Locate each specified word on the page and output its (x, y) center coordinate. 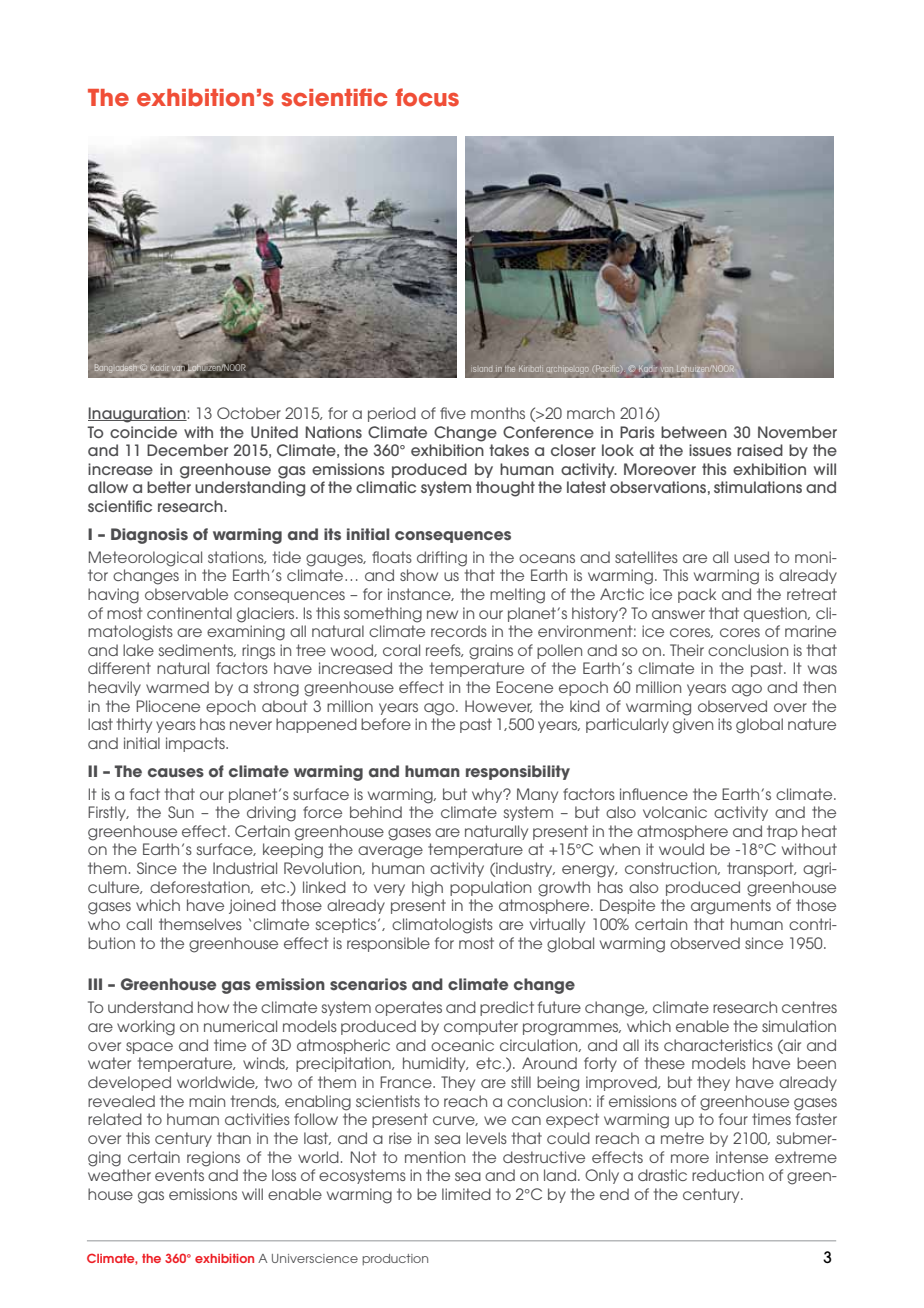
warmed (177, 687)
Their (687, 650)
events (179, 1175)
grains (491, 652)
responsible (388, 944)
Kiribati (531, 369)
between (694, 432)
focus (427, 97)
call (139, 924)
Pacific (607, 368)
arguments (731, 907)
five (453, 413)
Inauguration (137, 415)
